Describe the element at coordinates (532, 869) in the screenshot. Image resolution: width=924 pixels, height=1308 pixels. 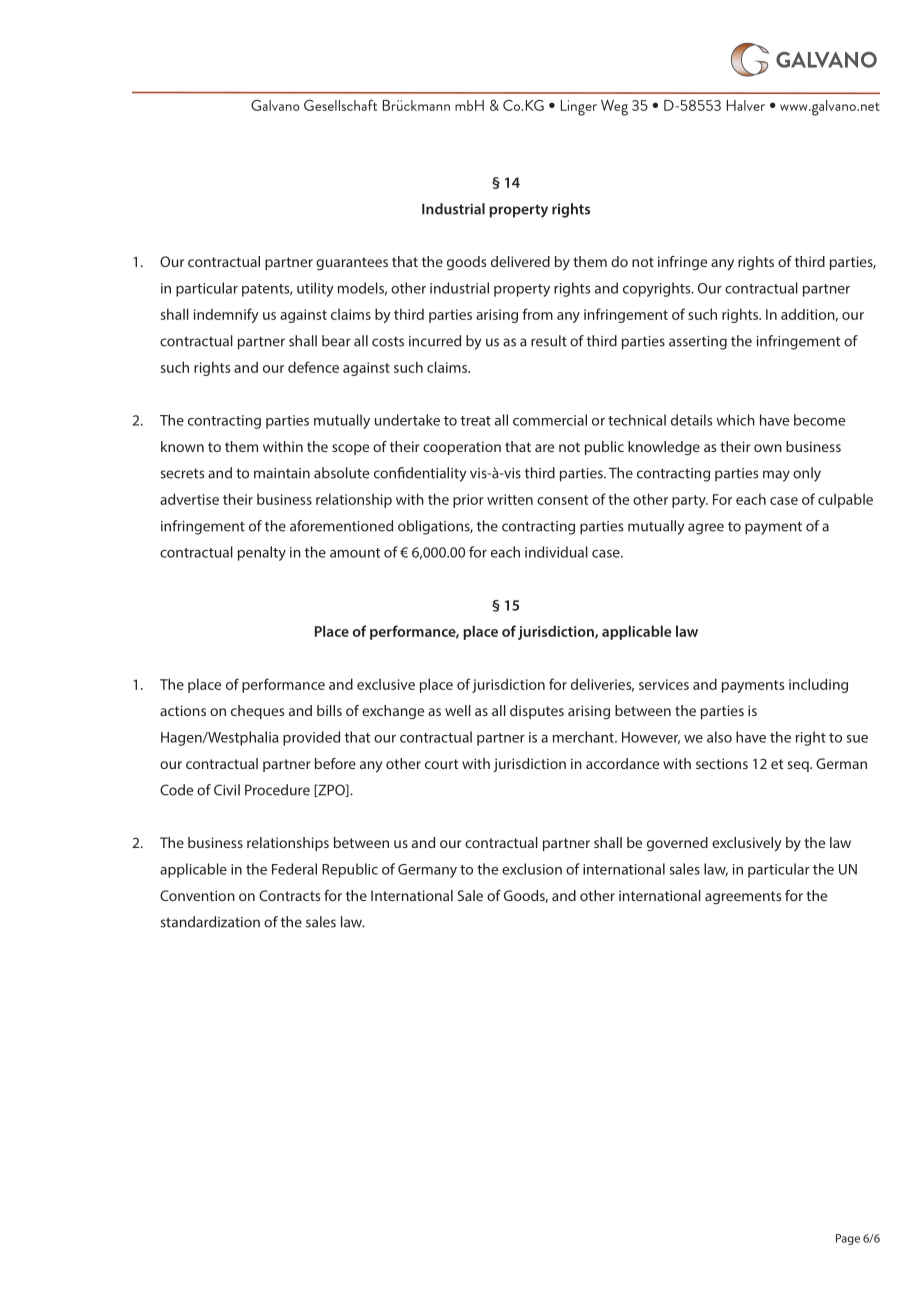
I see `exclusion` at that location.
